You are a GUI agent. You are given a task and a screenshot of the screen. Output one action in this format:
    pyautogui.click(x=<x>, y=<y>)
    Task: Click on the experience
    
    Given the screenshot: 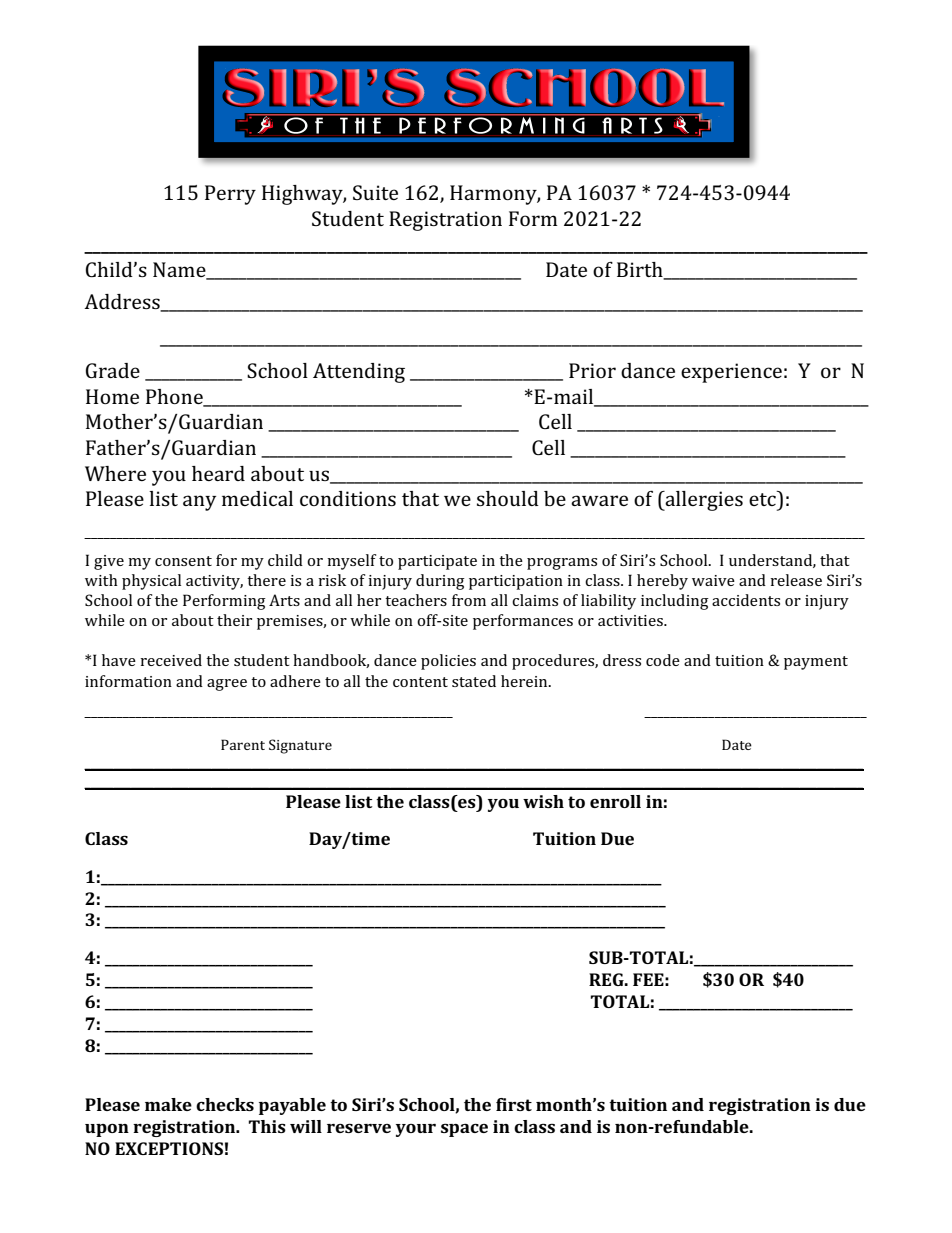 What is the action you would take?
    pyautogui.click(x=731, y=373)
